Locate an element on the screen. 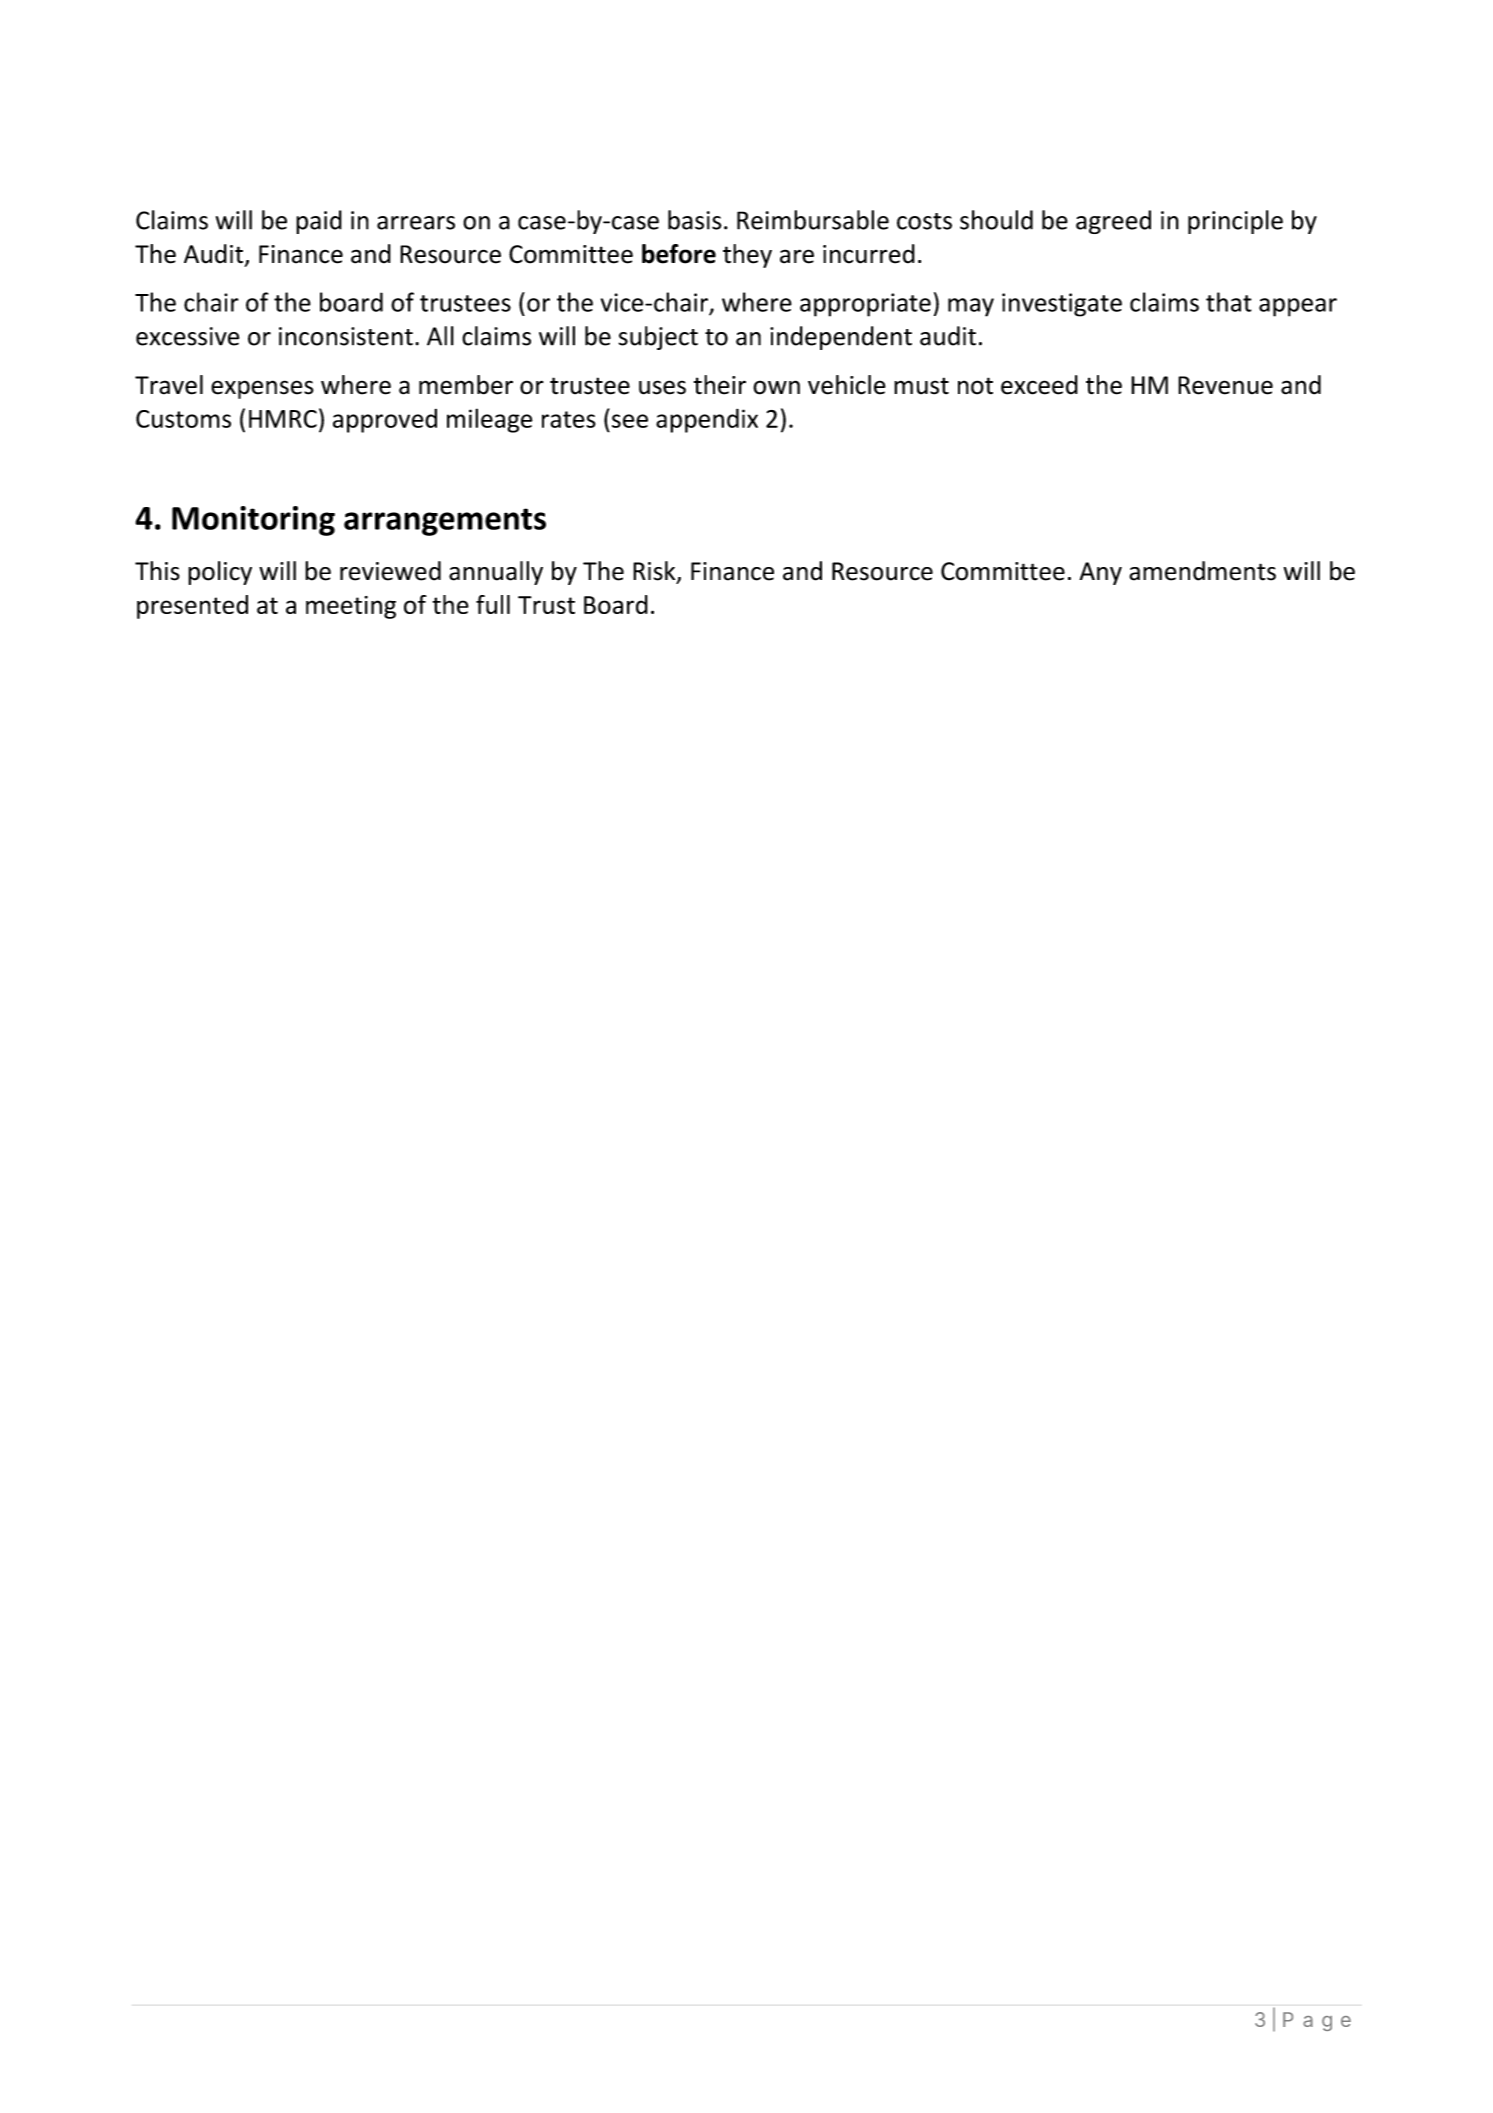 Image resolution: width=1493 pixels, height=2113 pixels. paid is located at coordinates (319, 222).
